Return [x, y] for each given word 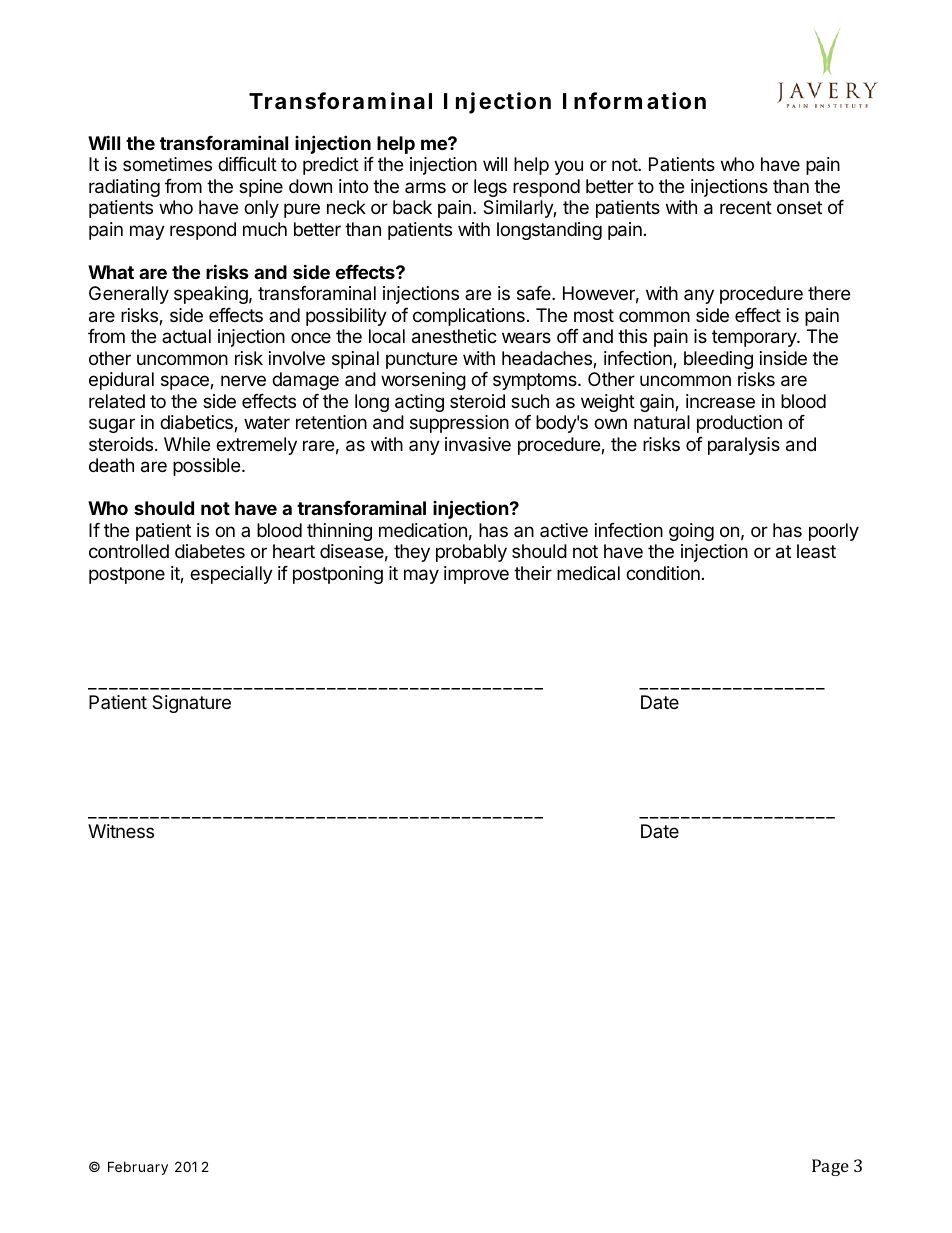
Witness [121, 831]
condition [663, 573]
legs [490, 188]
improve [476, 575]
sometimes [167, 164]
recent [746, 207]
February [138, 1168]
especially [231, 575]
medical [588, 573]
